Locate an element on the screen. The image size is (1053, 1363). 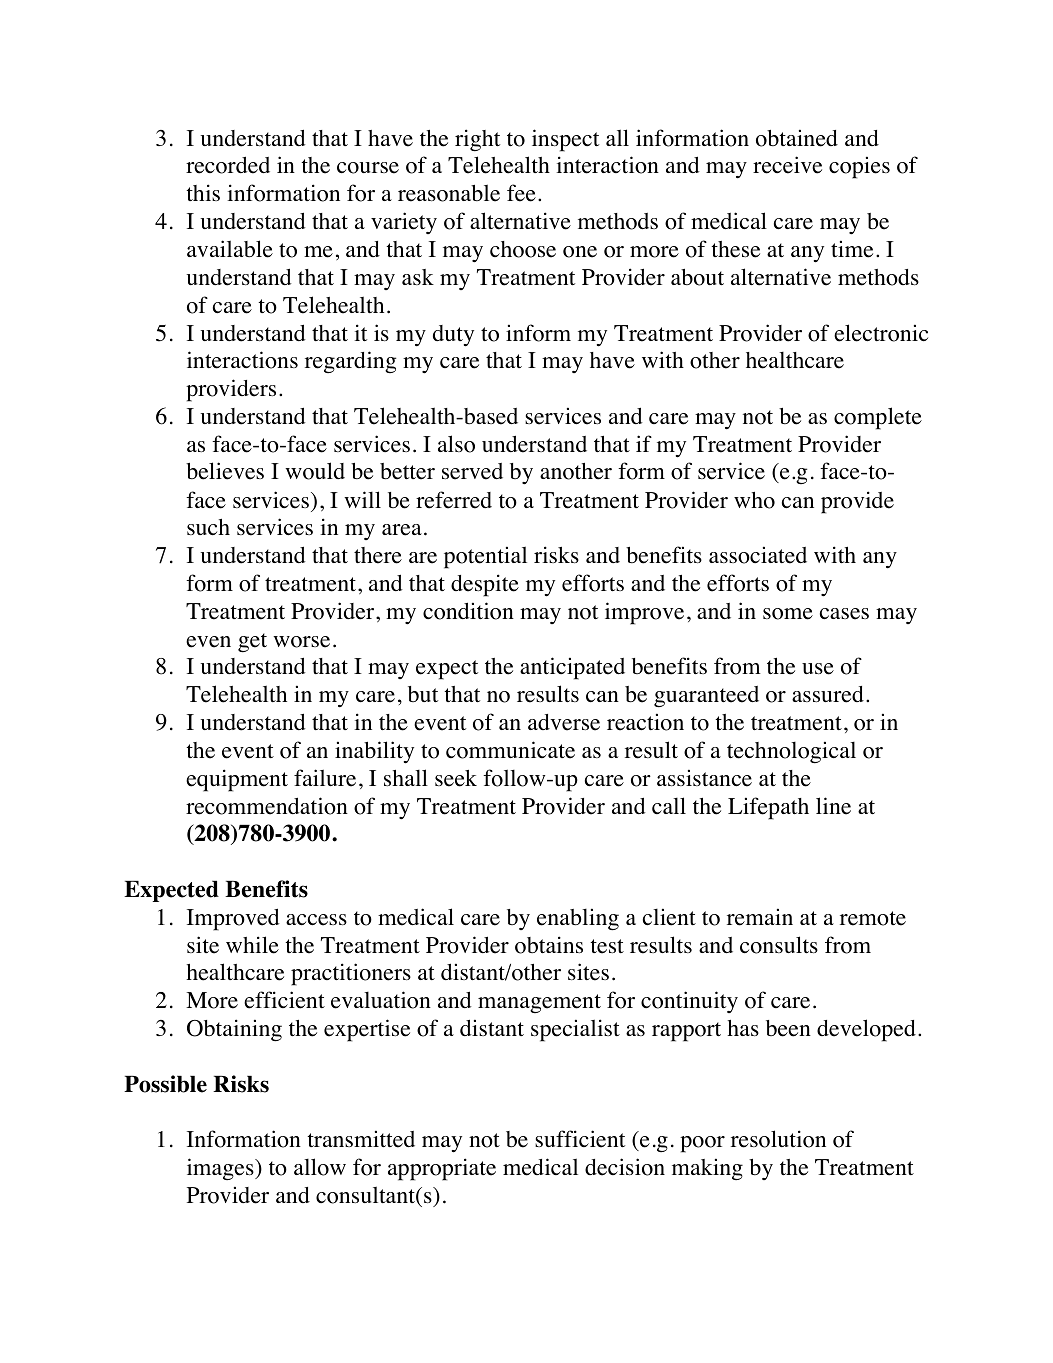
remain is located at coordinates (760, 917).
